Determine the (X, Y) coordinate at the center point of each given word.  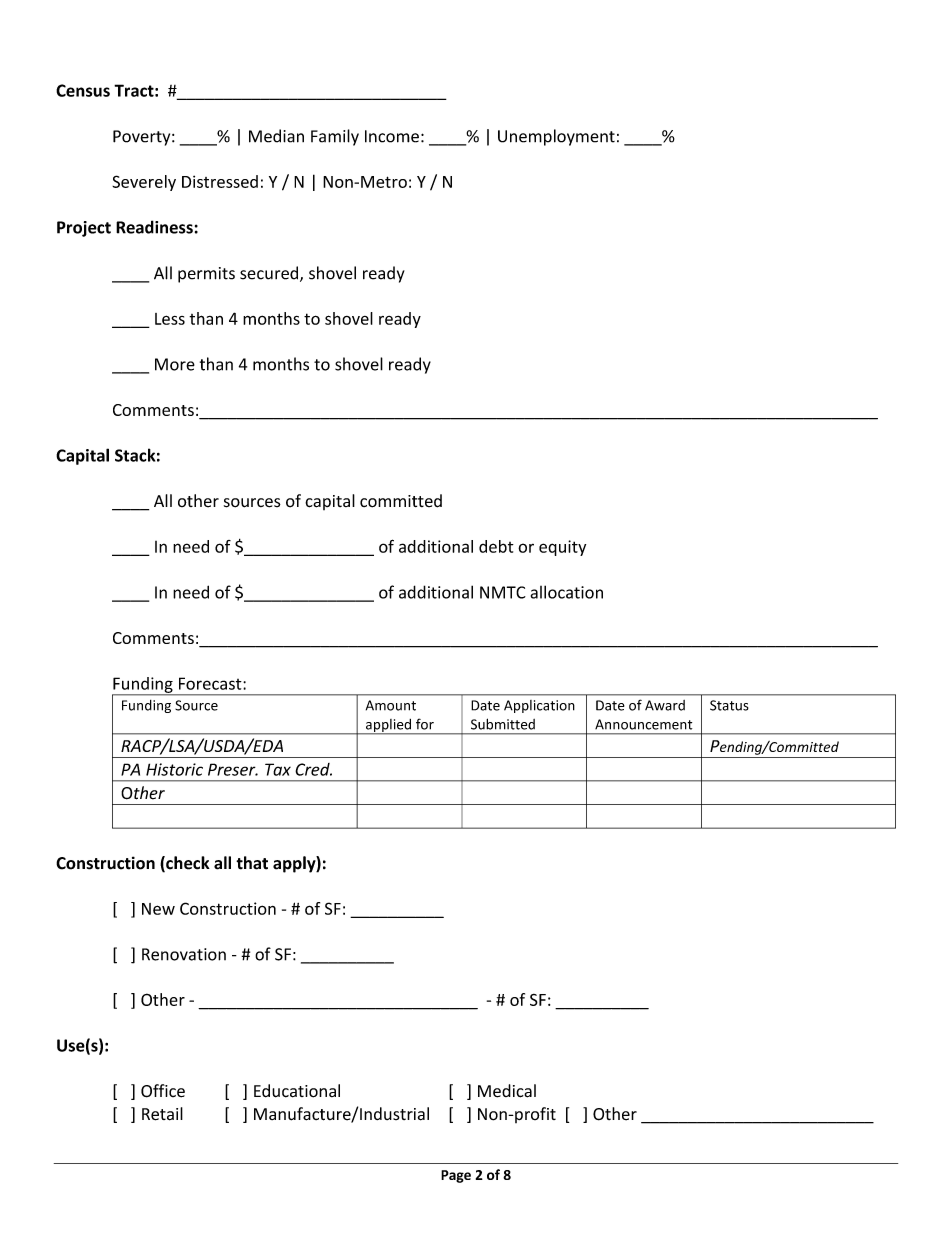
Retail (162, 1114)
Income (392, 136)
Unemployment (556, 137)
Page (456, 1176)
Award (665, 705)
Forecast (211, 683)
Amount (391, 705)
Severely (144, 183)
